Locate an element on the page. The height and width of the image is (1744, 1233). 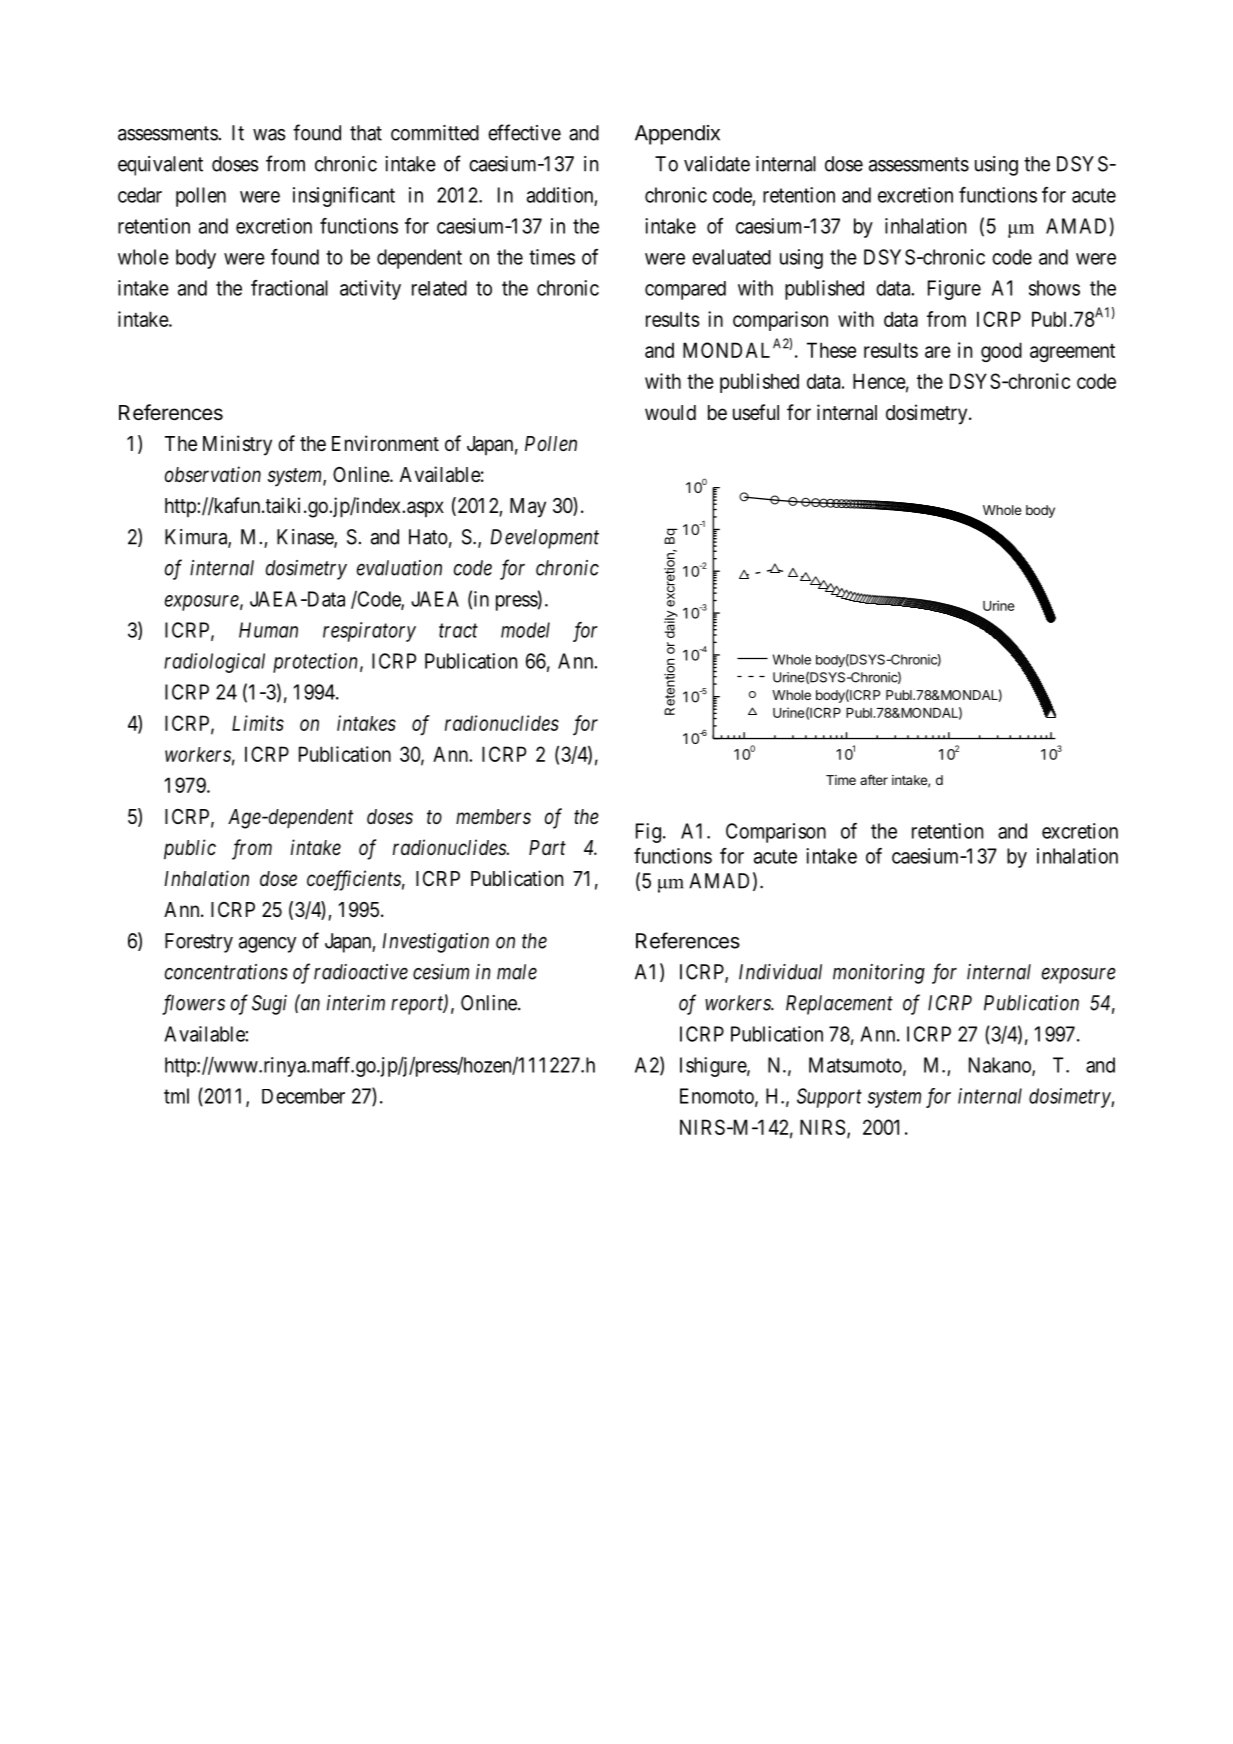
Appendix is located at coordinates (677, 135).
